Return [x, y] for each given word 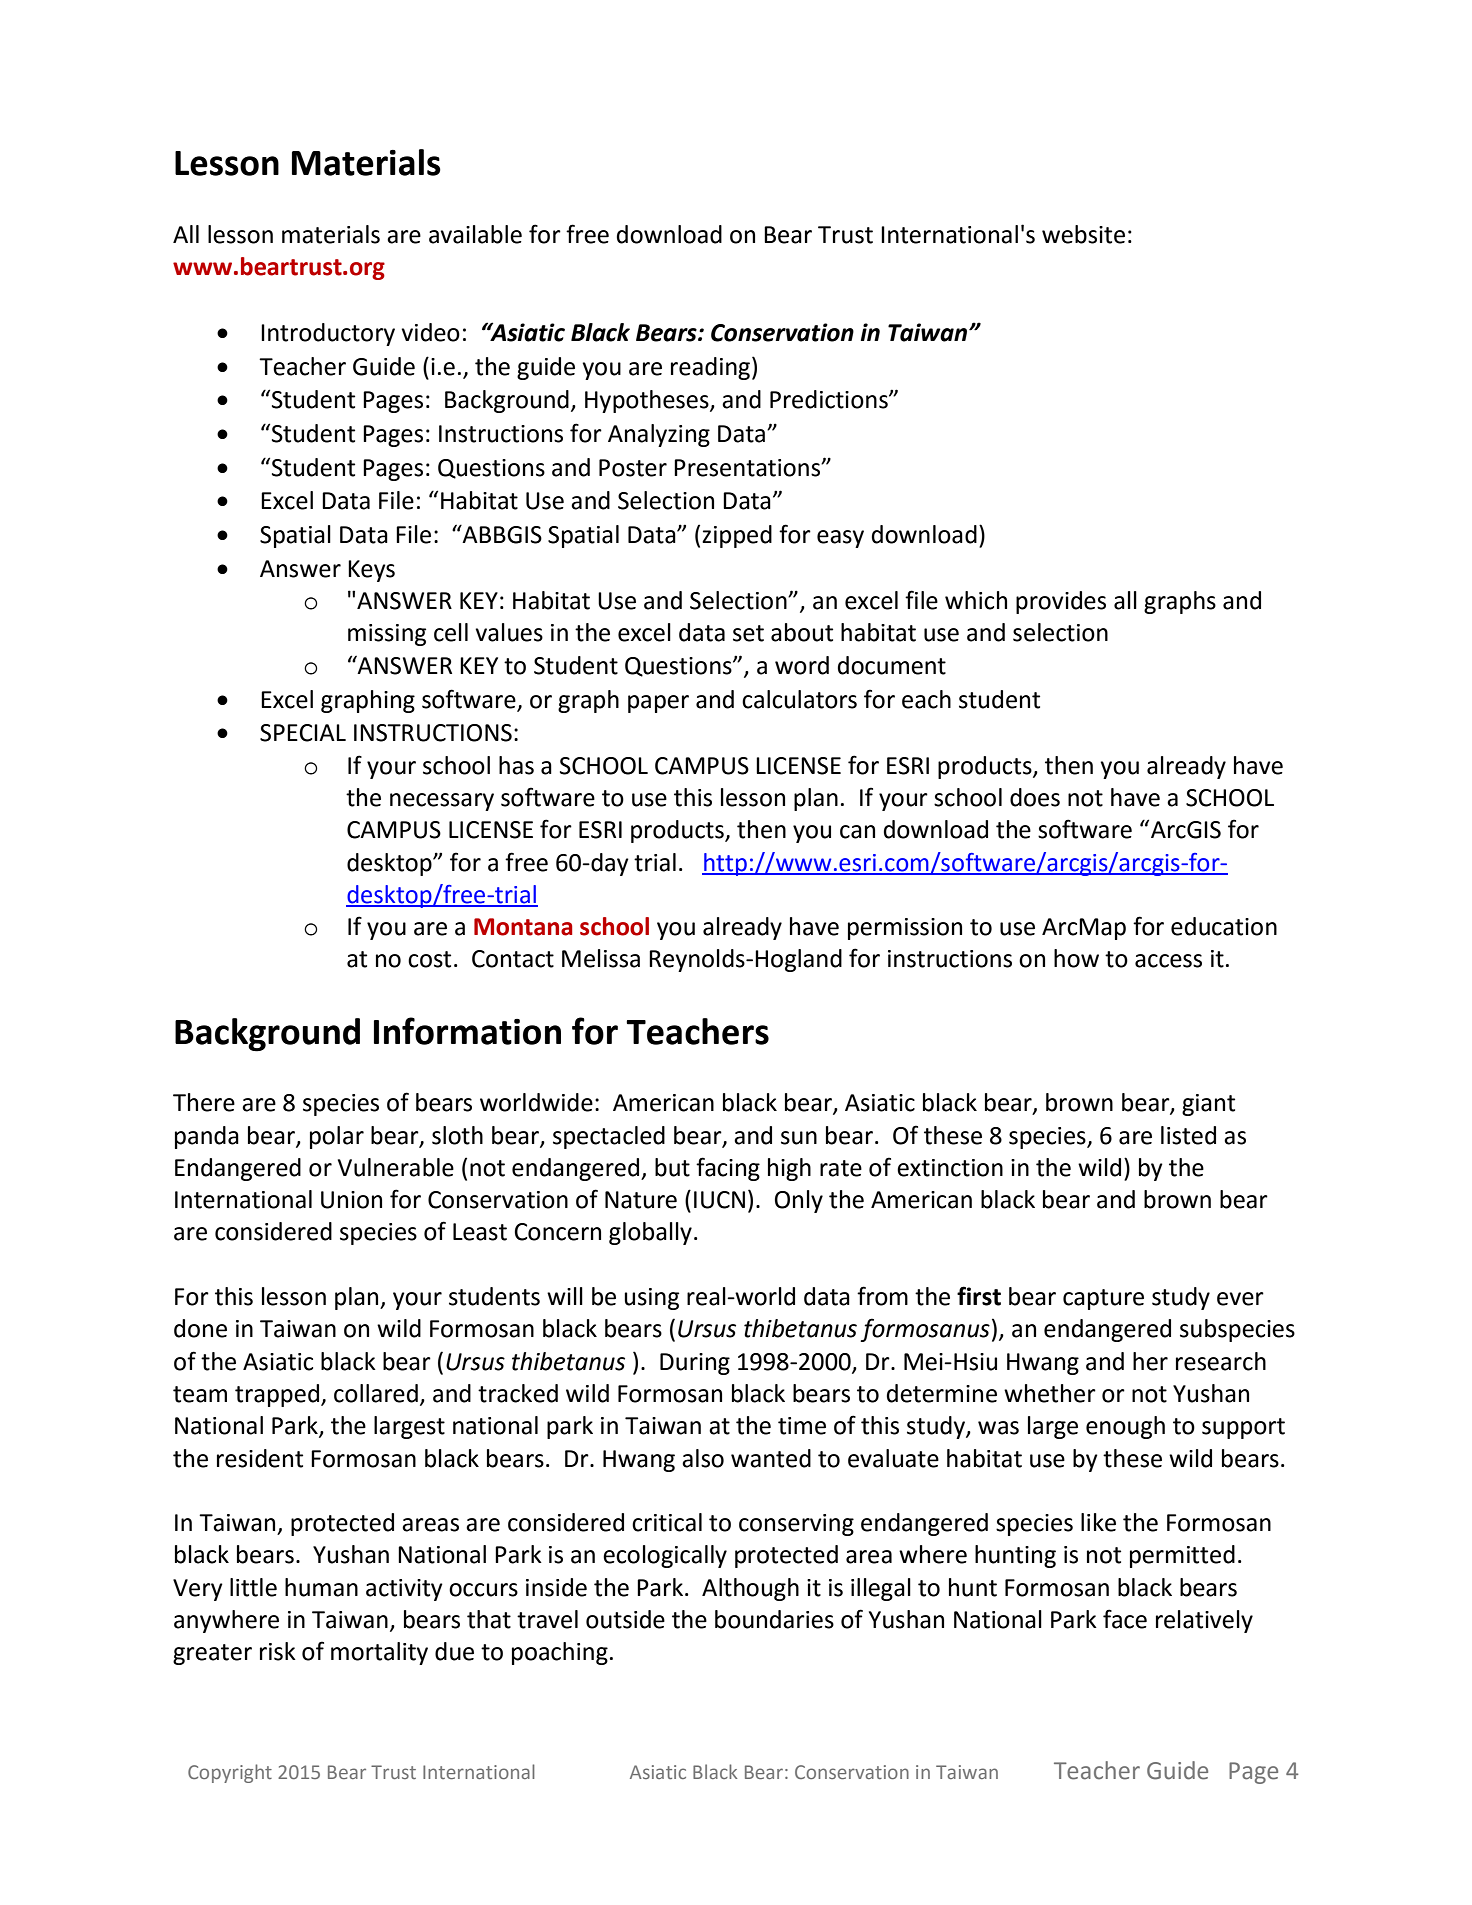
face [1125, 1619]
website [1083, 234]
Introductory [328, 334]
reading [712, 368]
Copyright [230, 1773]
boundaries [774, 1619]
